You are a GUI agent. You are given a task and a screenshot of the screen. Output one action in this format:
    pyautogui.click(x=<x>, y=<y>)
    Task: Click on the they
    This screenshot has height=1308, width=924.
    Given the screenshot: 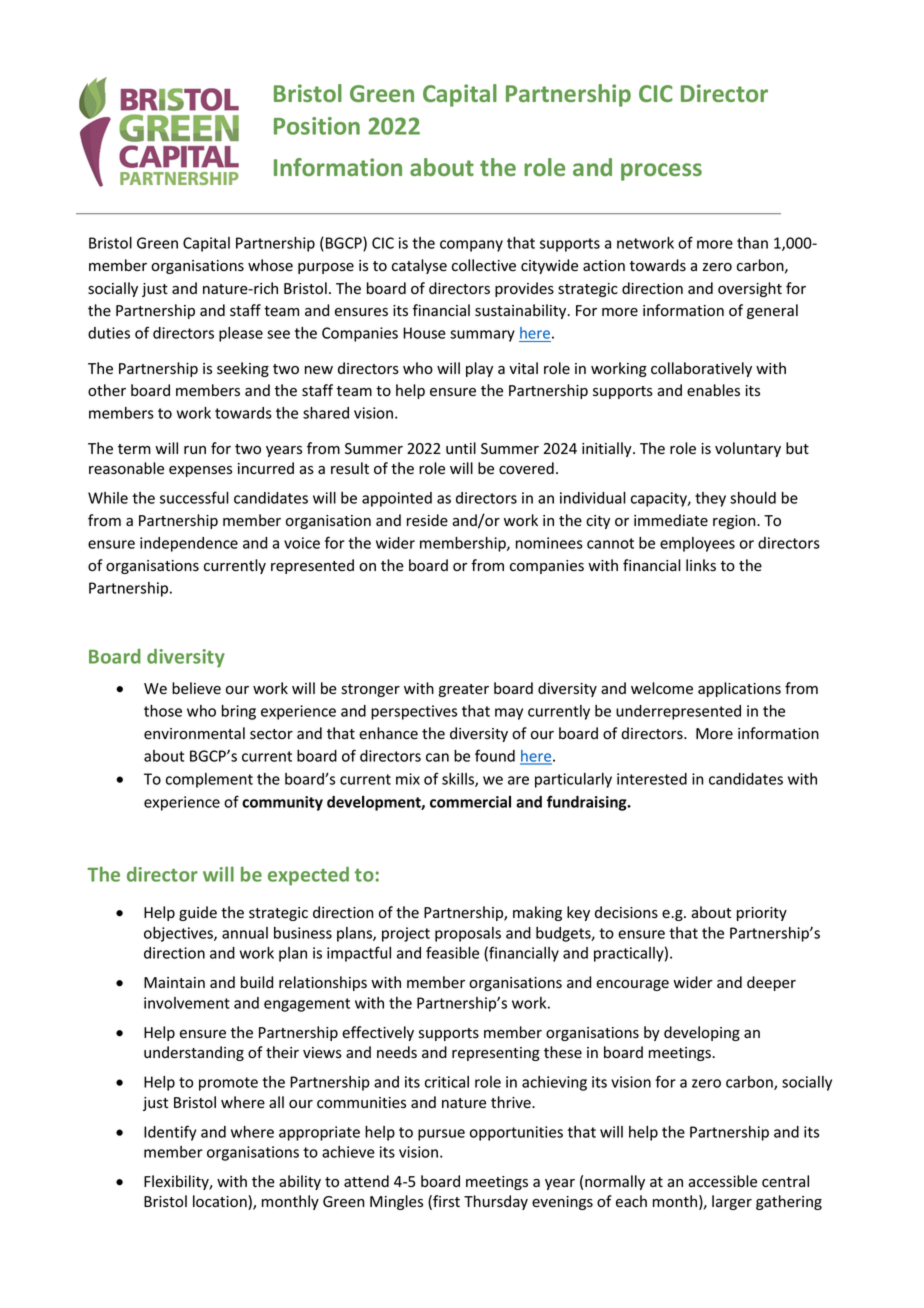 What is the action you would take?
    pyautogui.click(x=710, y=499)
